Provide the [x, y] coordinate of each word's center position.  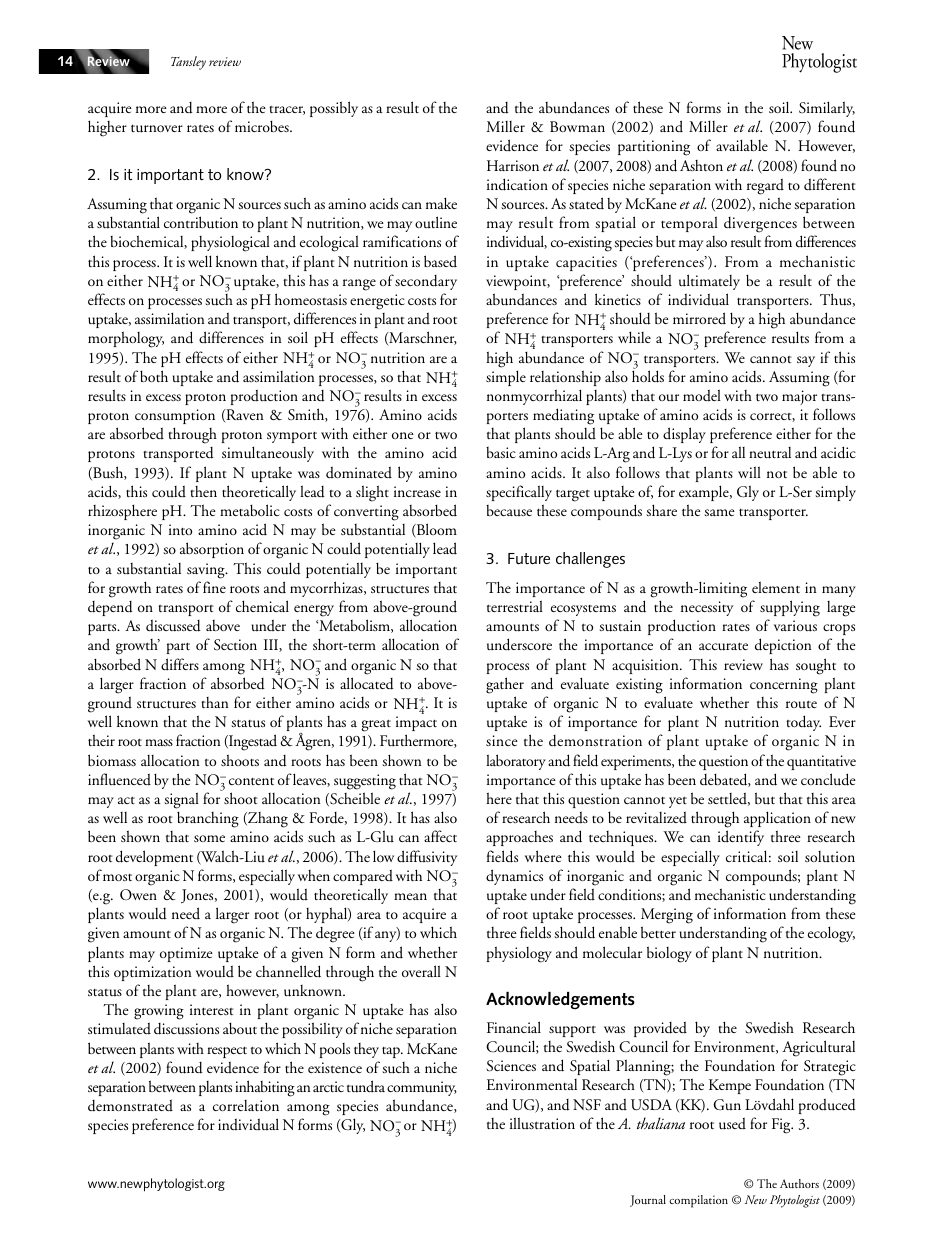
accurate [723, 647]
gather [505, 685]
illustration [542, 1123]
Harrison [513, 165]
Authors [799, 1183]
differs [180, 664]
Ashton [701, 165]
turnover [157, 129]
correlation [246, 1105]
